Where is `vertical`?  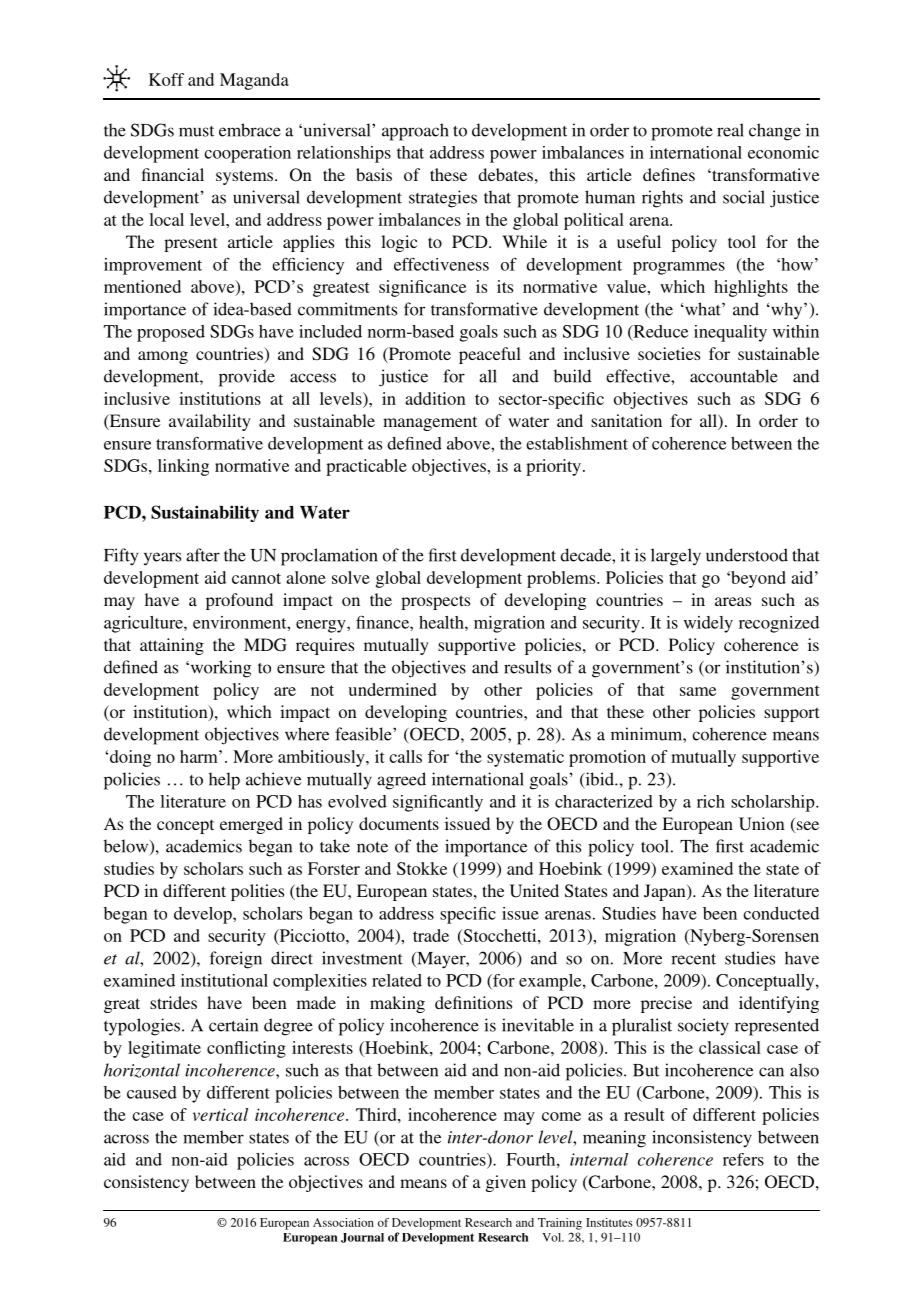 vertical is located at coordinates (220, 1114).
